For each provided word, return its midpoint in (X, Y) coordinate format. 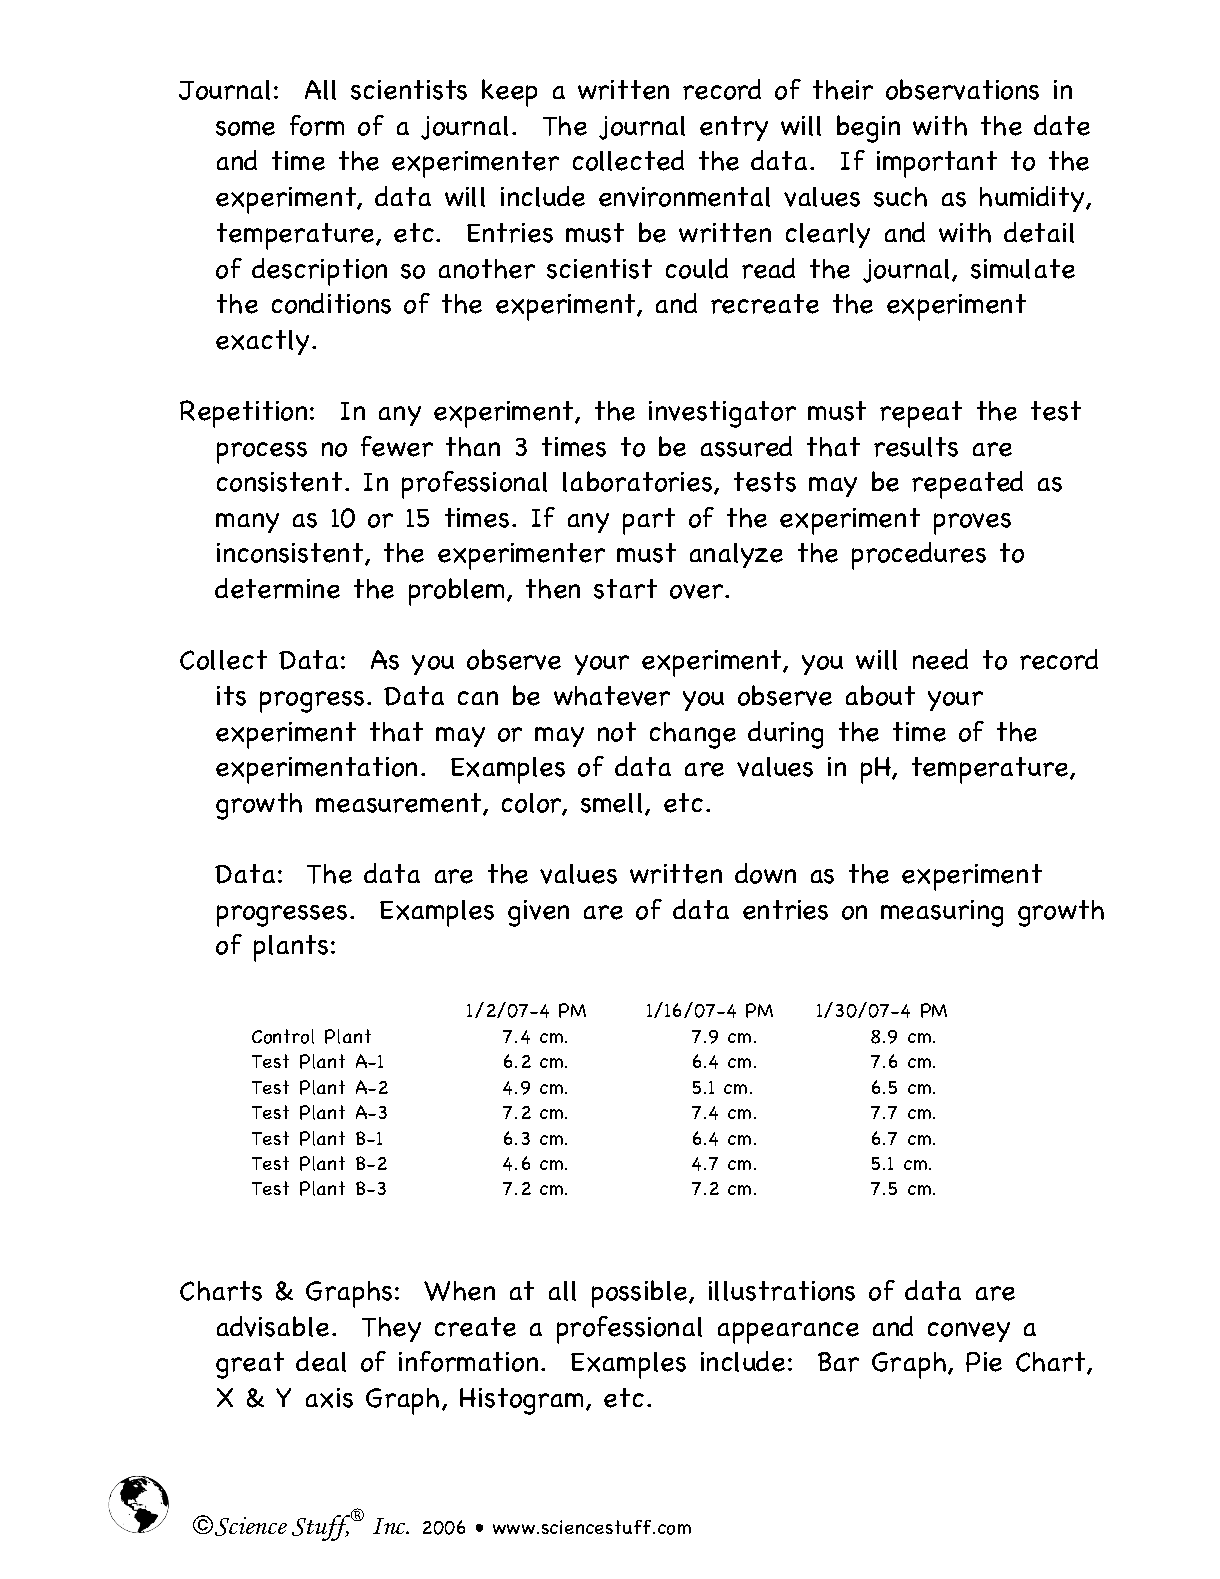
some (245, 128)
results (916, 447)
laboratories (639, 482)
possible (641, 1294)
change (693, 735)
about (880, 695)
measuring (942, 913)
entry (734, 128)
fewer (397, 446)
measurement (398, 803)
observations (962, 89)
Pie (984, 1362)
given (538, 913)
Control (283, 1036)
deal (321, 1361)
